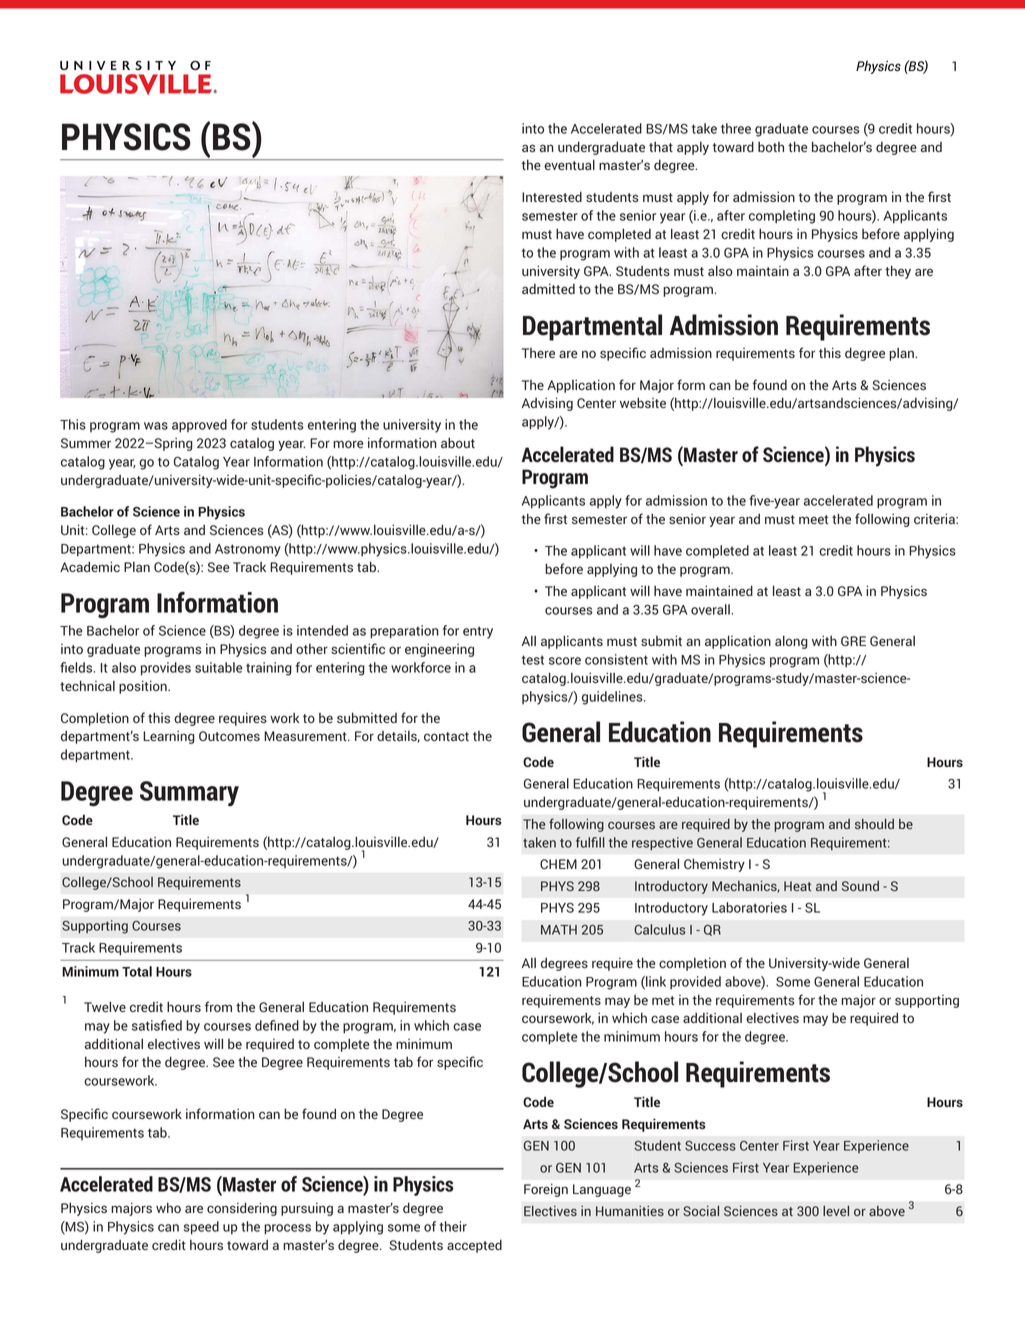 The image size is (1025, 1327). Describe the element at coordinates (771, 147) in the image. I see `both` at that location.
